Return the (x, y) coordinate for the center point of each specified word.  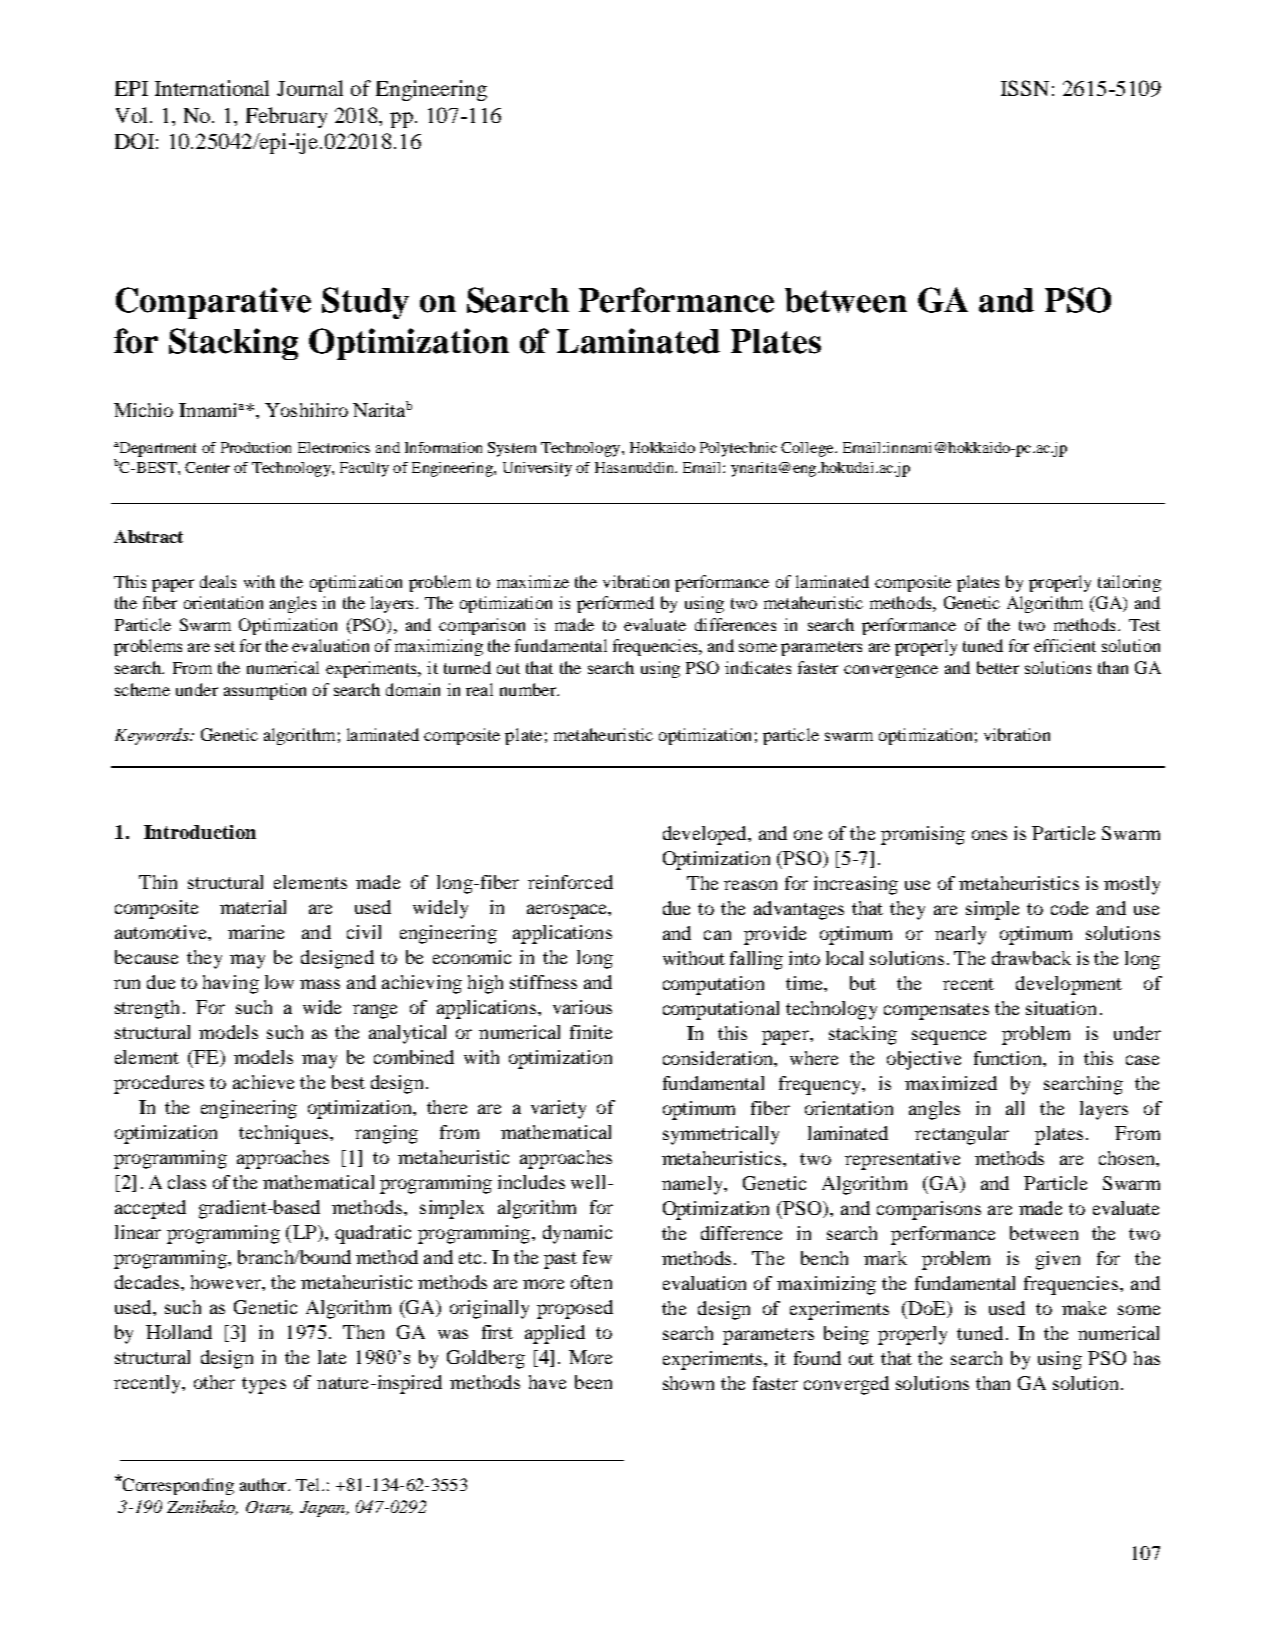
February (286, 117)
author (264, 1484)
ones (989, 835)
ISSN (1025, 88)
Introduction (200, 832)
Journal (310, 88)
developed (706, 835)
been (593, 1382)
